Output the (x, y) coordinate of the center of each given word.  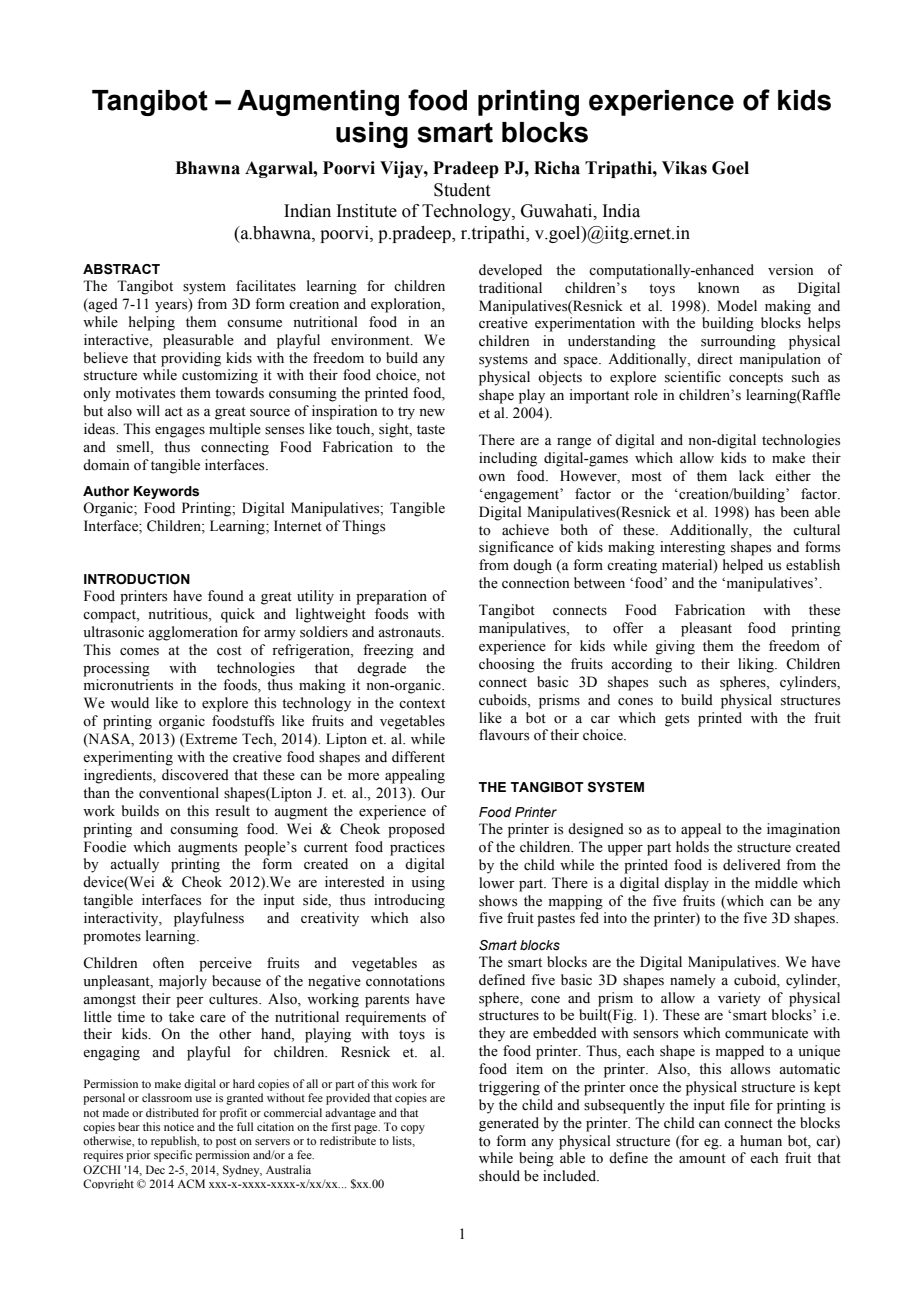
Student (462, 190)
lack (751, 475)
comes (139, 652)
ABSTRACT (121, 269)
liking (757, 665)
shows (498, 901)
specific (173, 1156)
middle (776, 883)
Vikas (684, 168)
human (761, 1140)
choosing (507, 665)
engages (180, 432)
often (168, 963)
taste (431, 430)
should (499, 1176)
